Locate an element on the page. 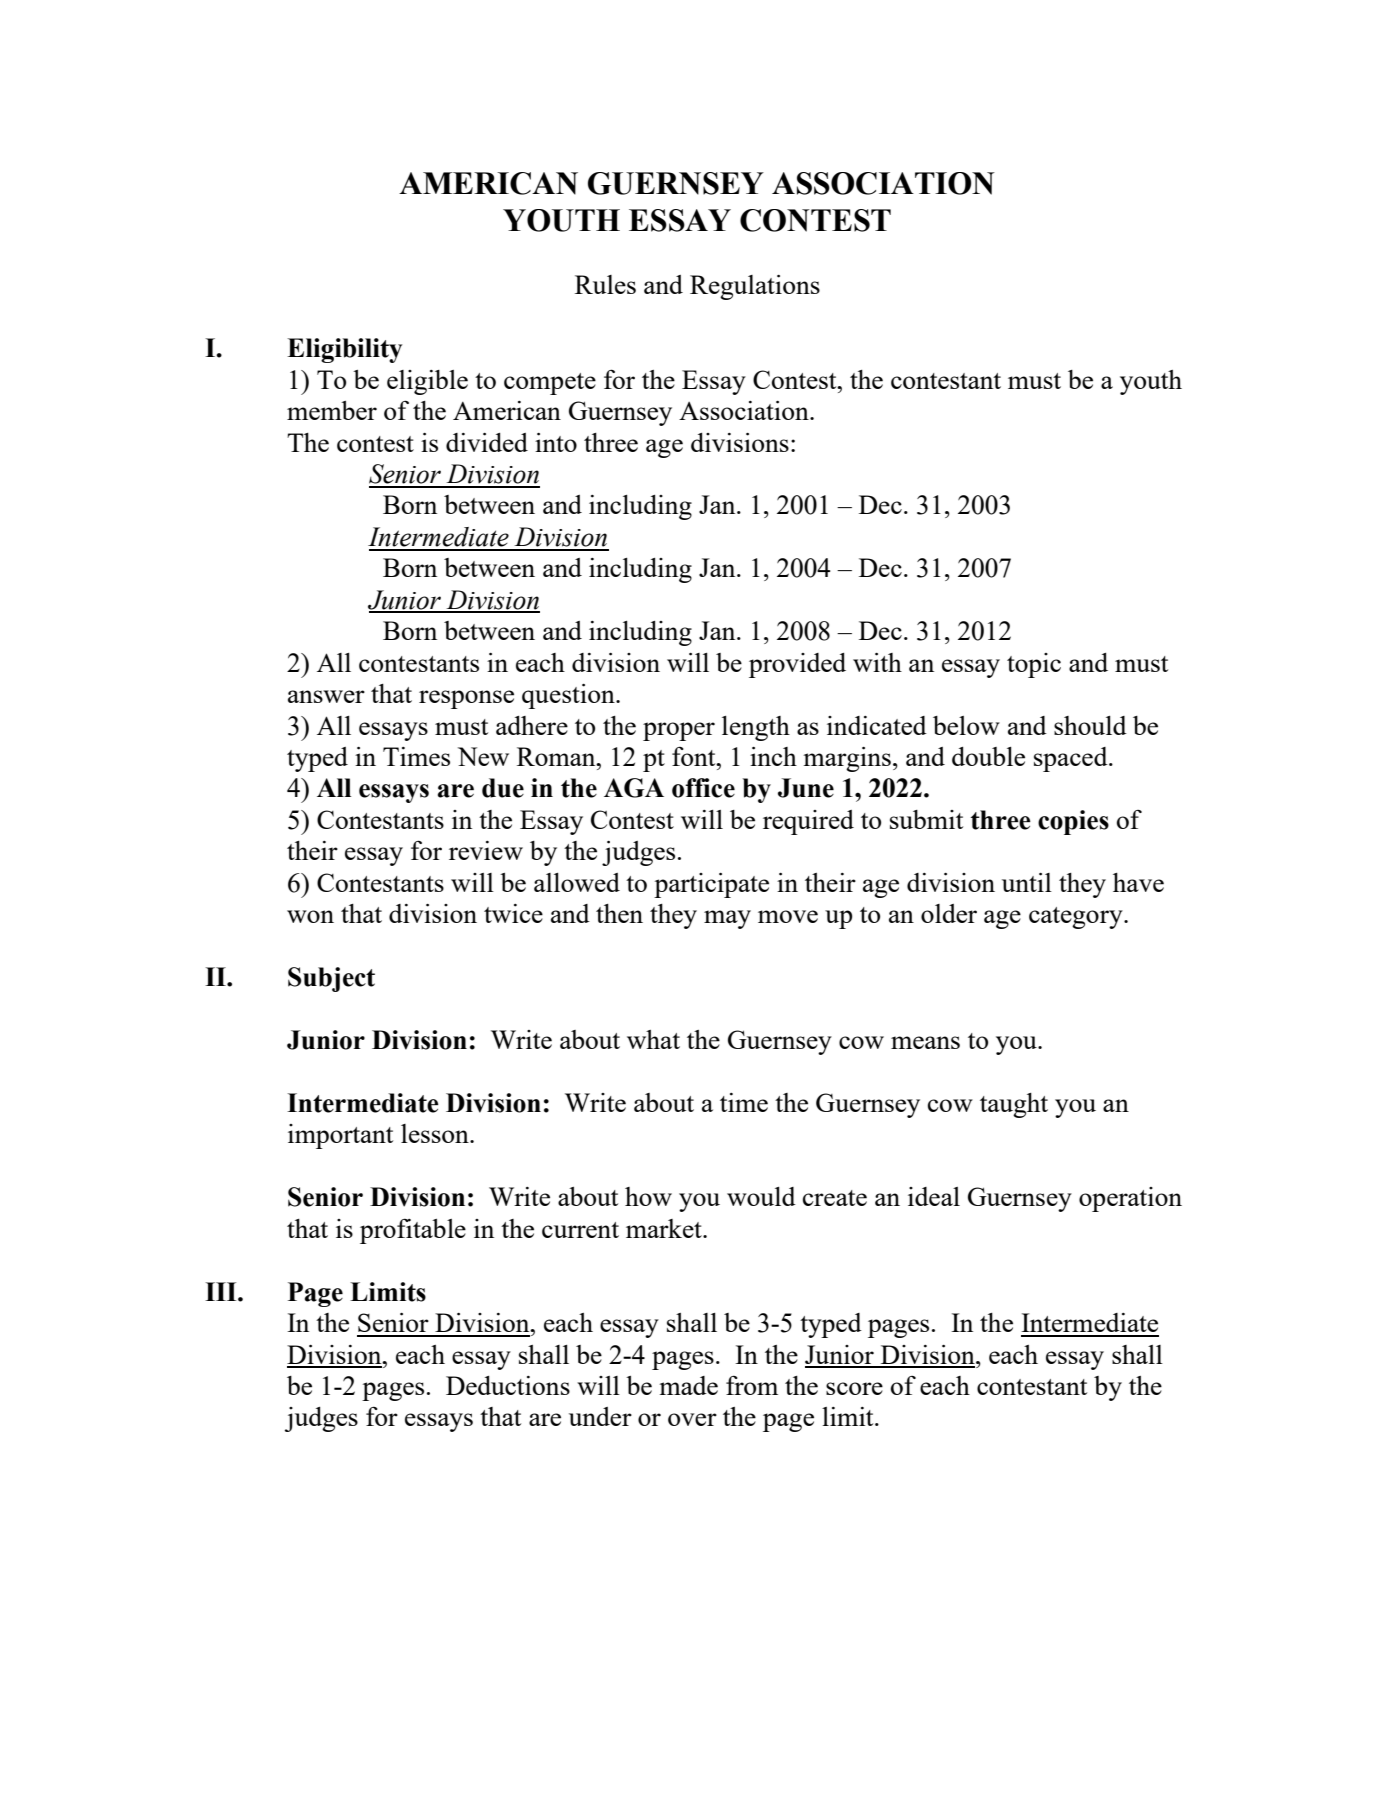 The height and width of the document is (1805, 1395). Rules is located at coordinates (605, 284).
